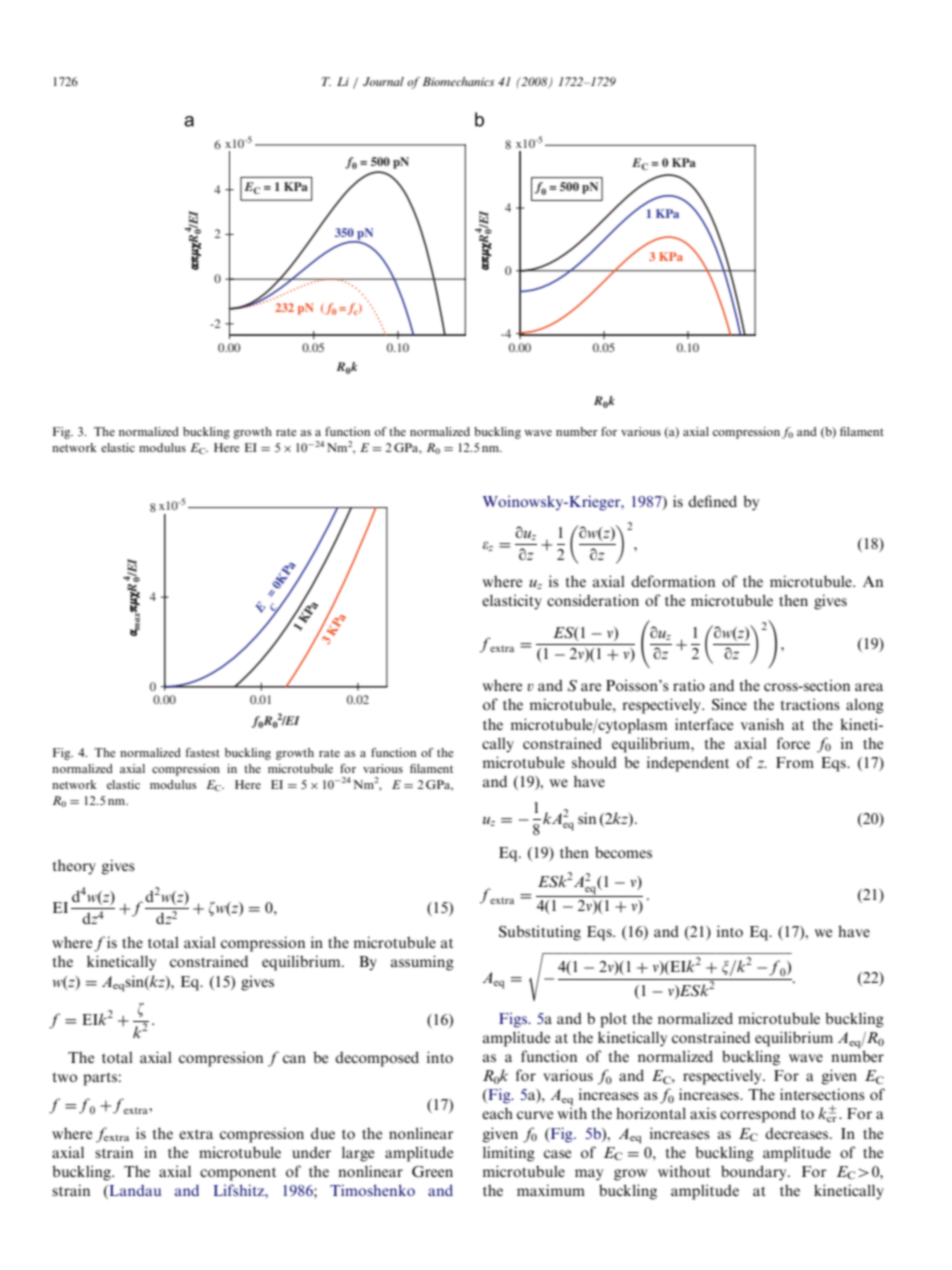 The height and width of the screenshot is (1270, 952). I want to click on theory, so click(74, 867).
